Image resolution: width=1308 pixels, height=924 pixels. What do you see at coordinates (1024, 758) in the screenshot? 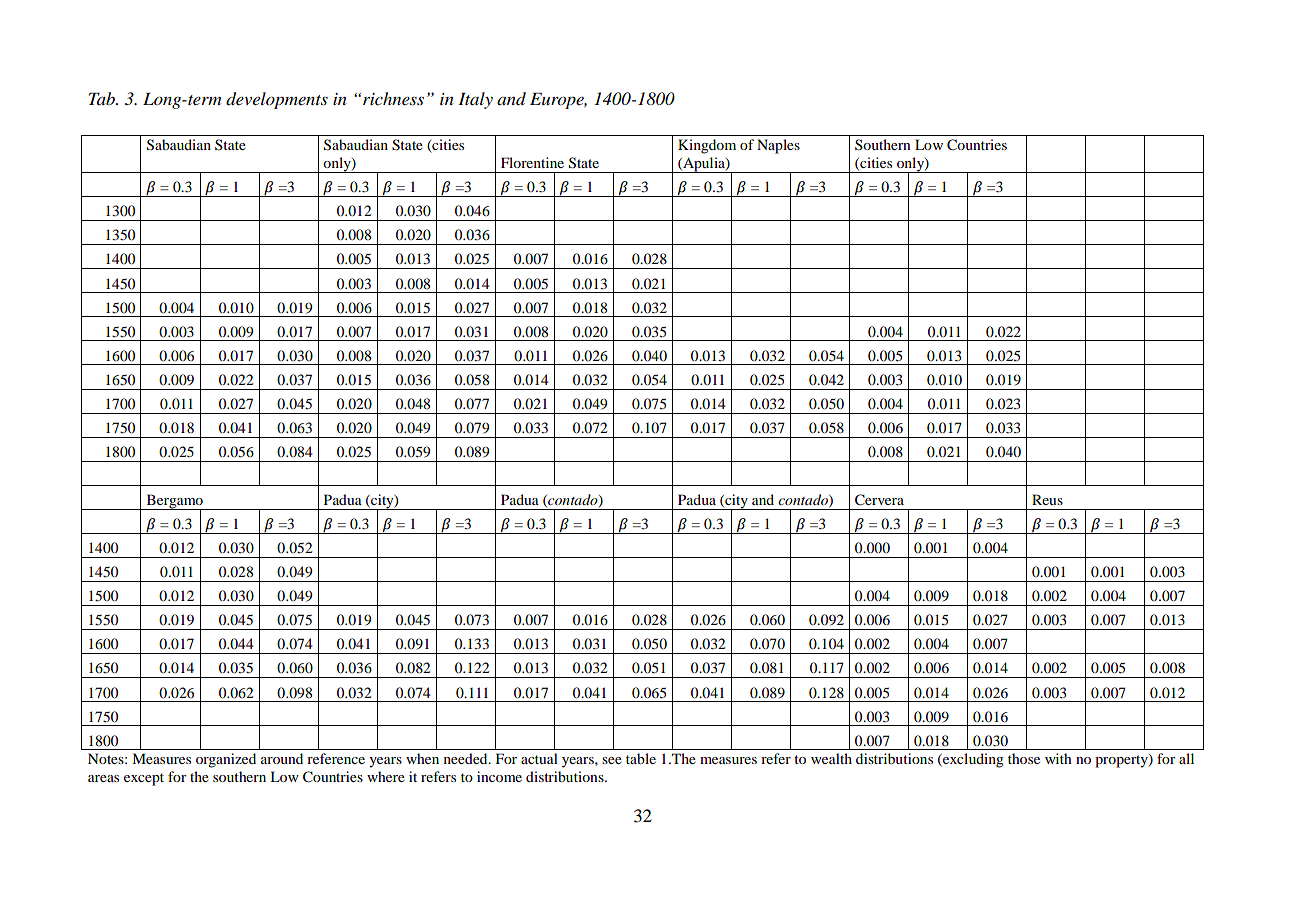
I see `those` at bounding box center [1024, 758].
